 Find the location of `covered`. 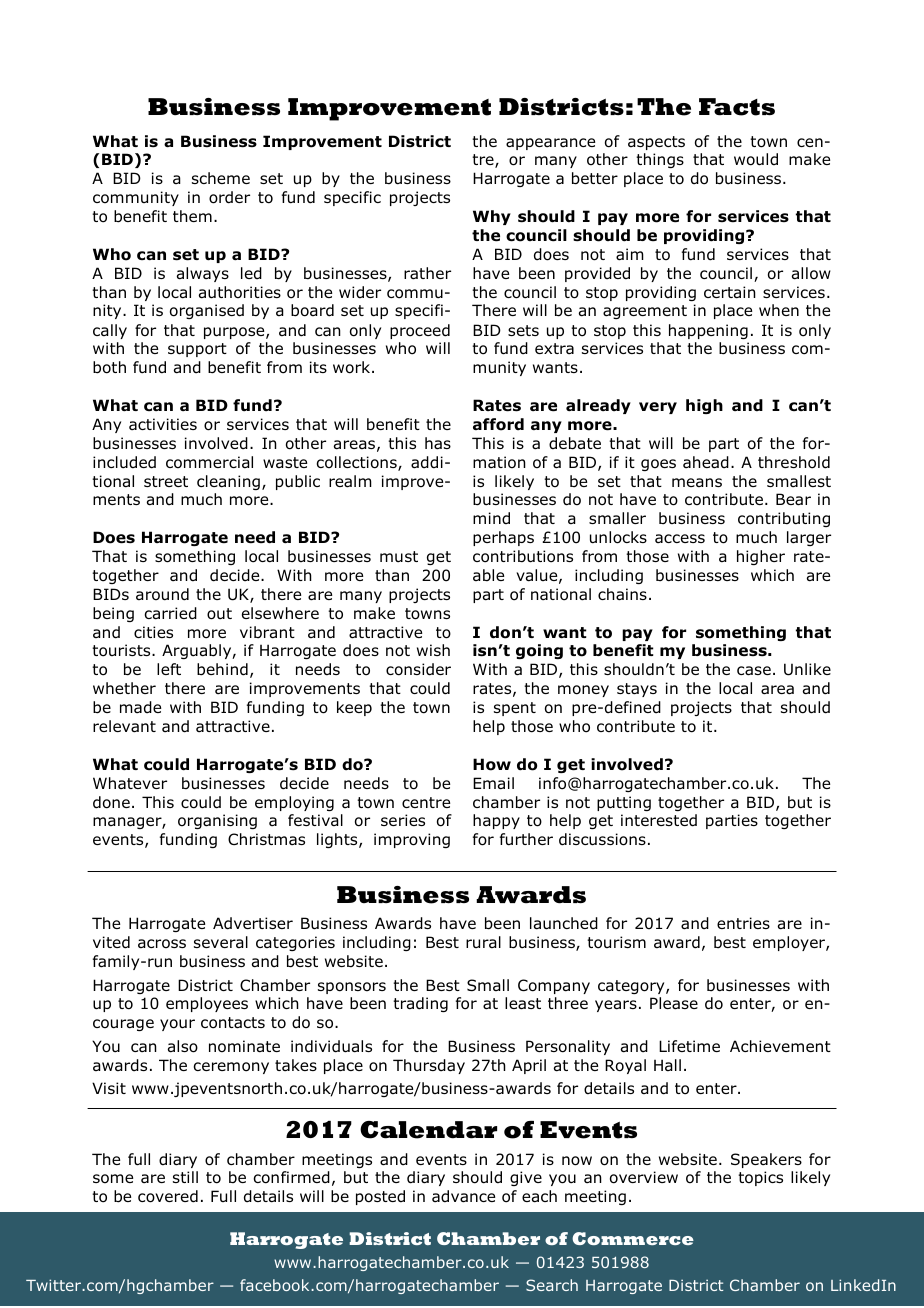

covered is located at coordinates (168, 1196).
